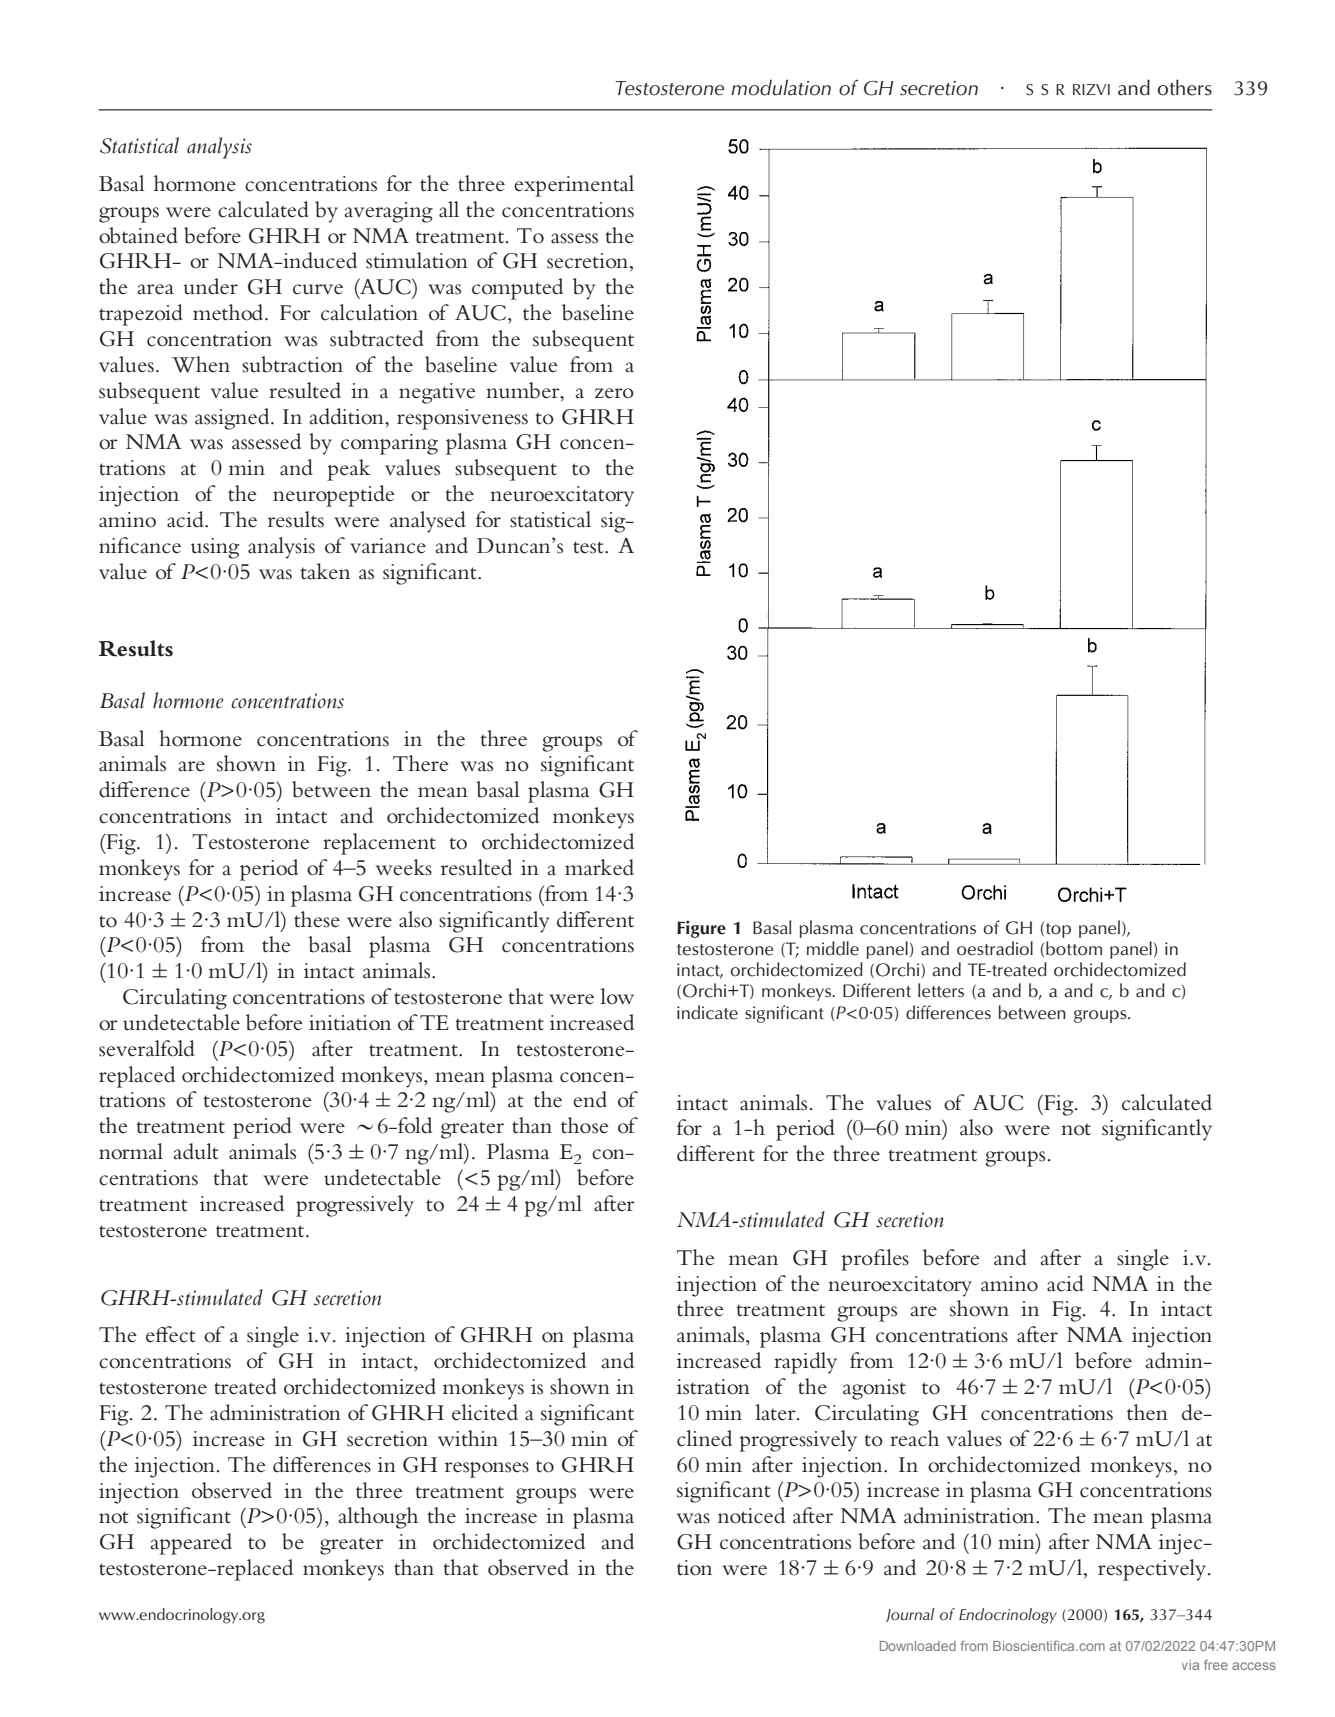  What do you see at coordinates (574, 186) in the screenshot?
I see `experimental` at bounding box center [574, 186].
